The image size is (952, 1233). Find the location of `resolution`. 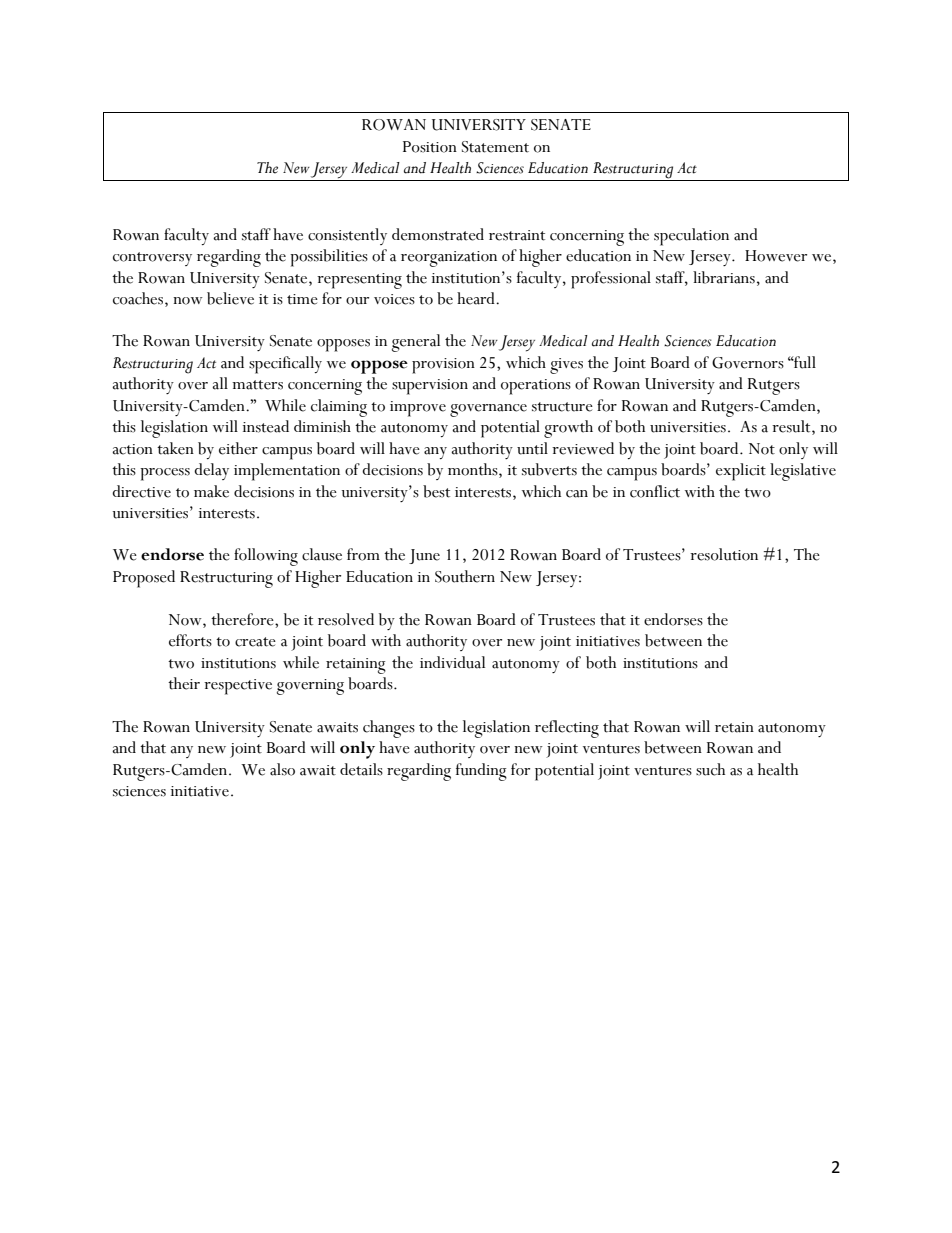

resolution is located at coordinates (724, 554).
